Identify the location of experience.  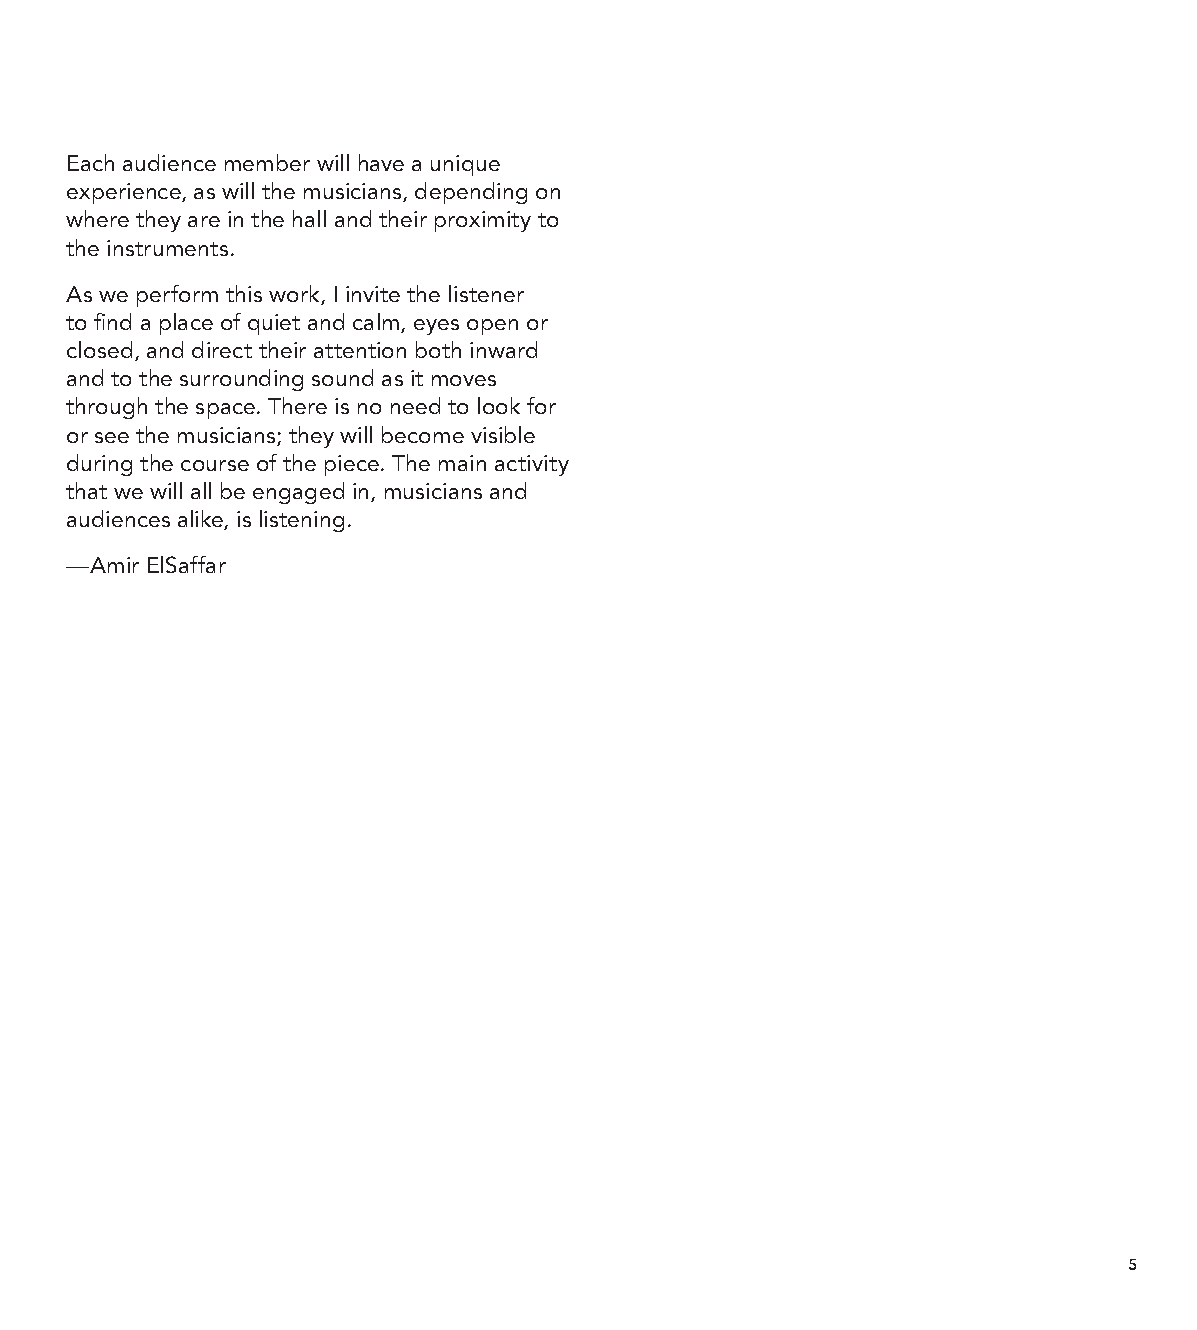
(125, 193).
